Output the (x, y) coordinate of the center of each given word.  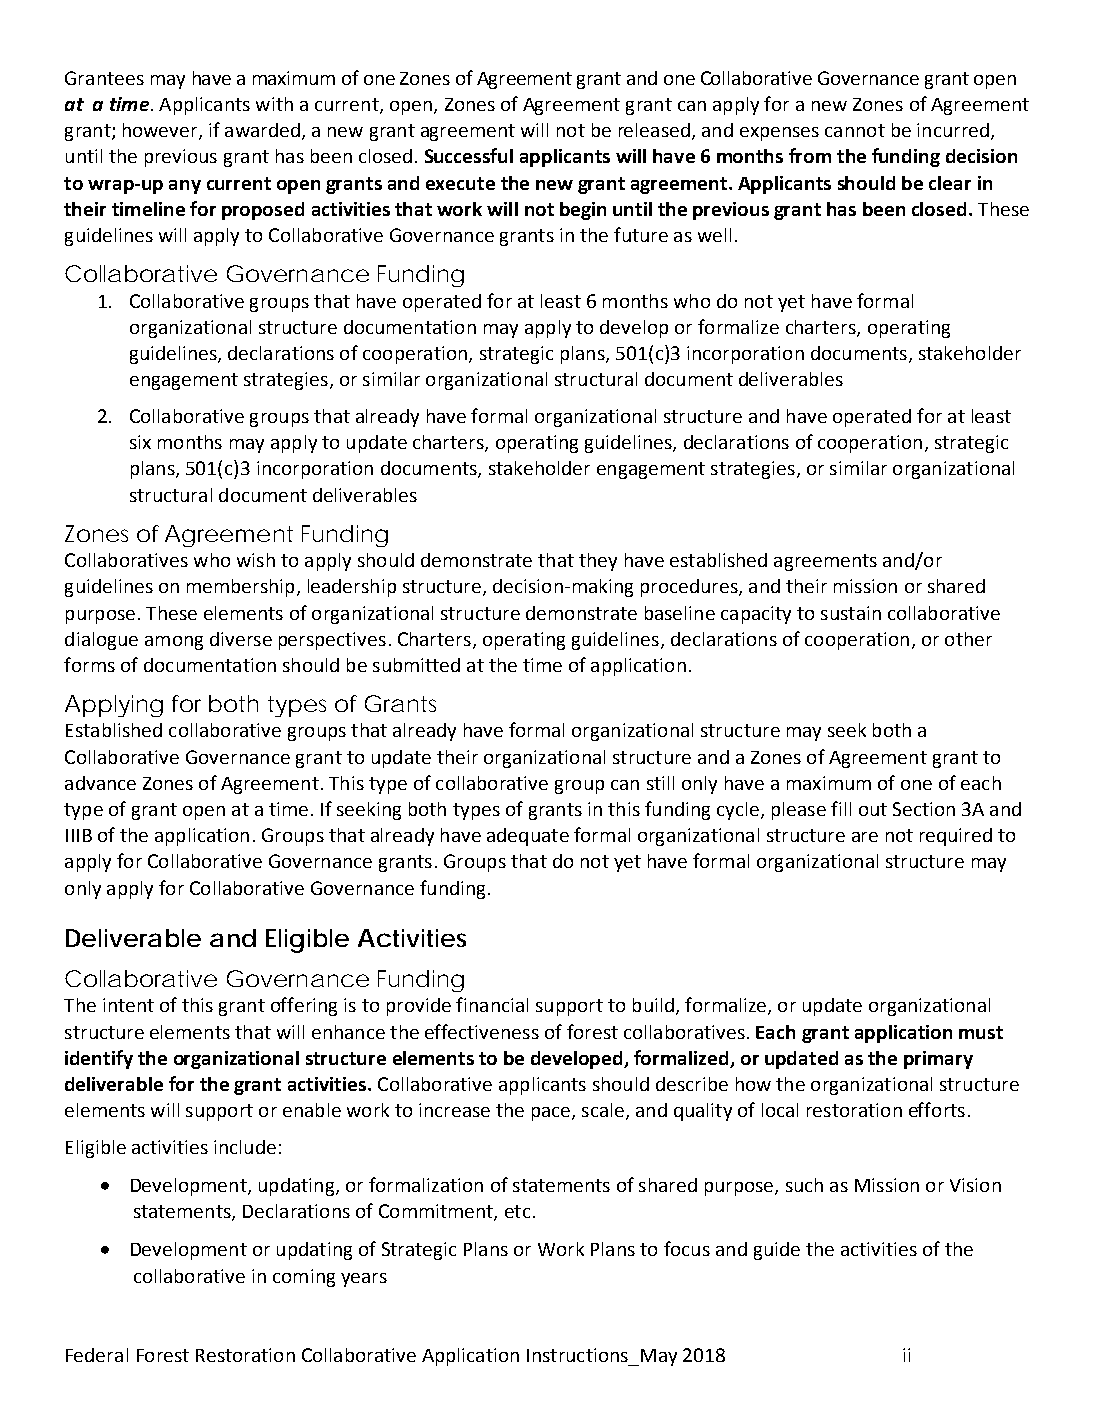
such (804, 1185)
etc (517, 1211)
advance (100, 783)
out (873, 809)
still (660, 783)
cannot (855, 130)
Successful (469, 155)
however (161, 131)
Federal (97, 1355)
